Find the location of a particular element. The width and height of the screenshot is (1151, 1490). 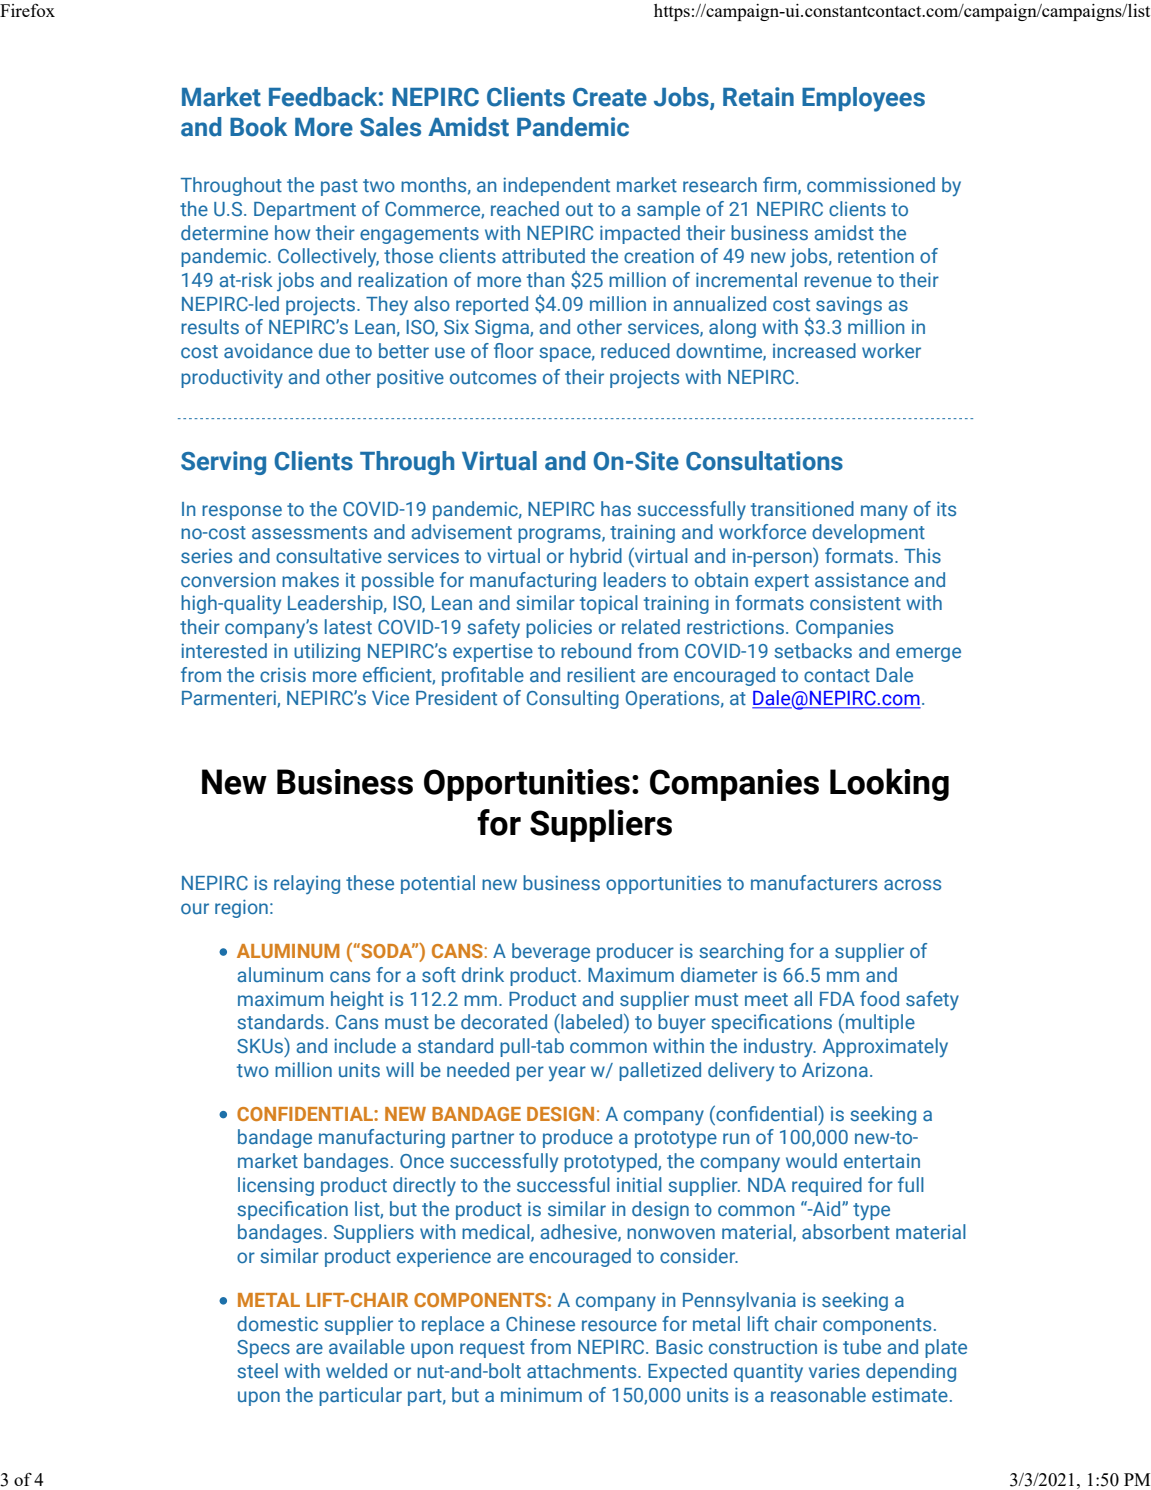

Serving is located at coordinates (223, 463).
